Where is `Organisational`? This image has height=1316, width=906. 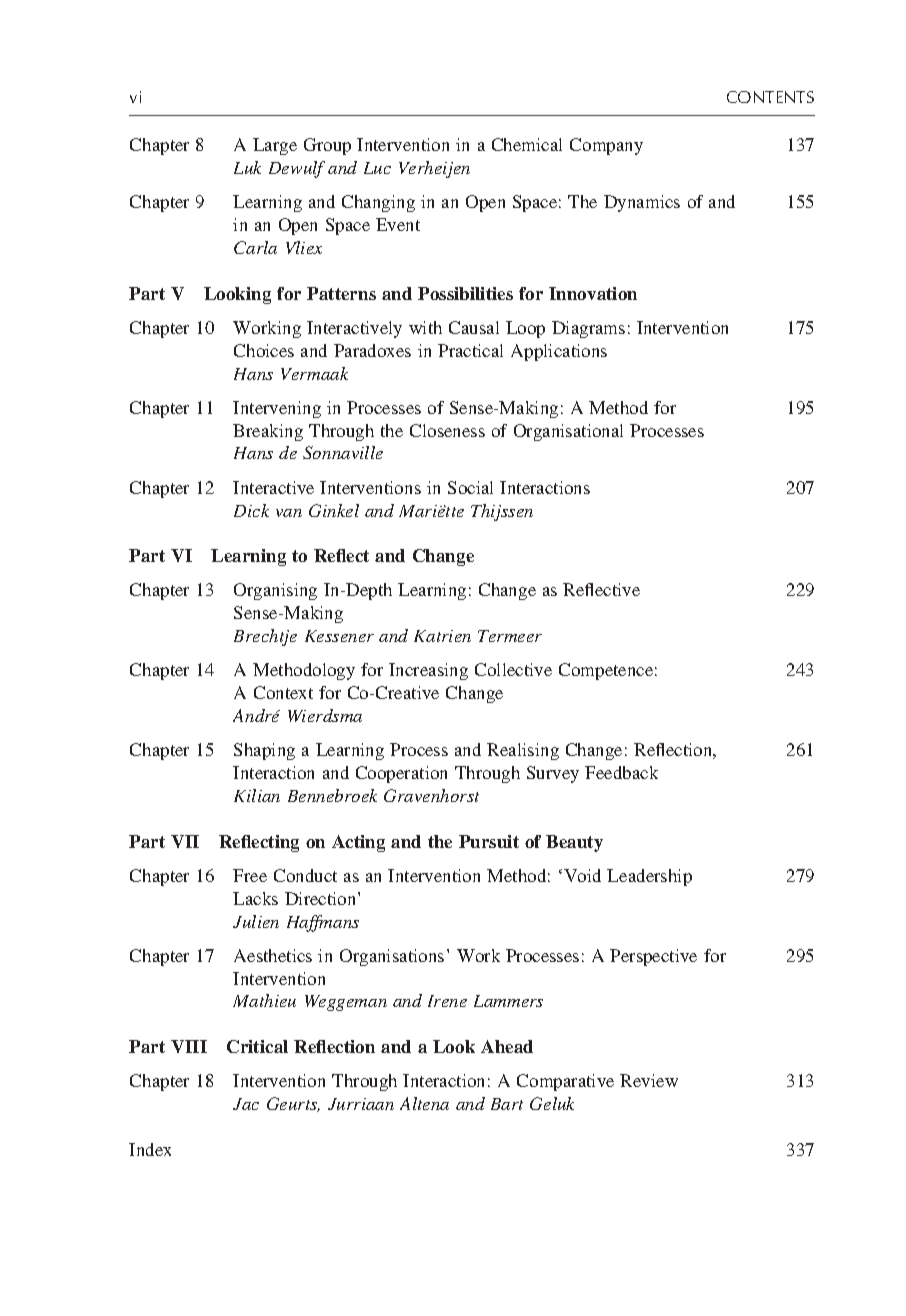 Organisational is located at coordinates (568, 432).
